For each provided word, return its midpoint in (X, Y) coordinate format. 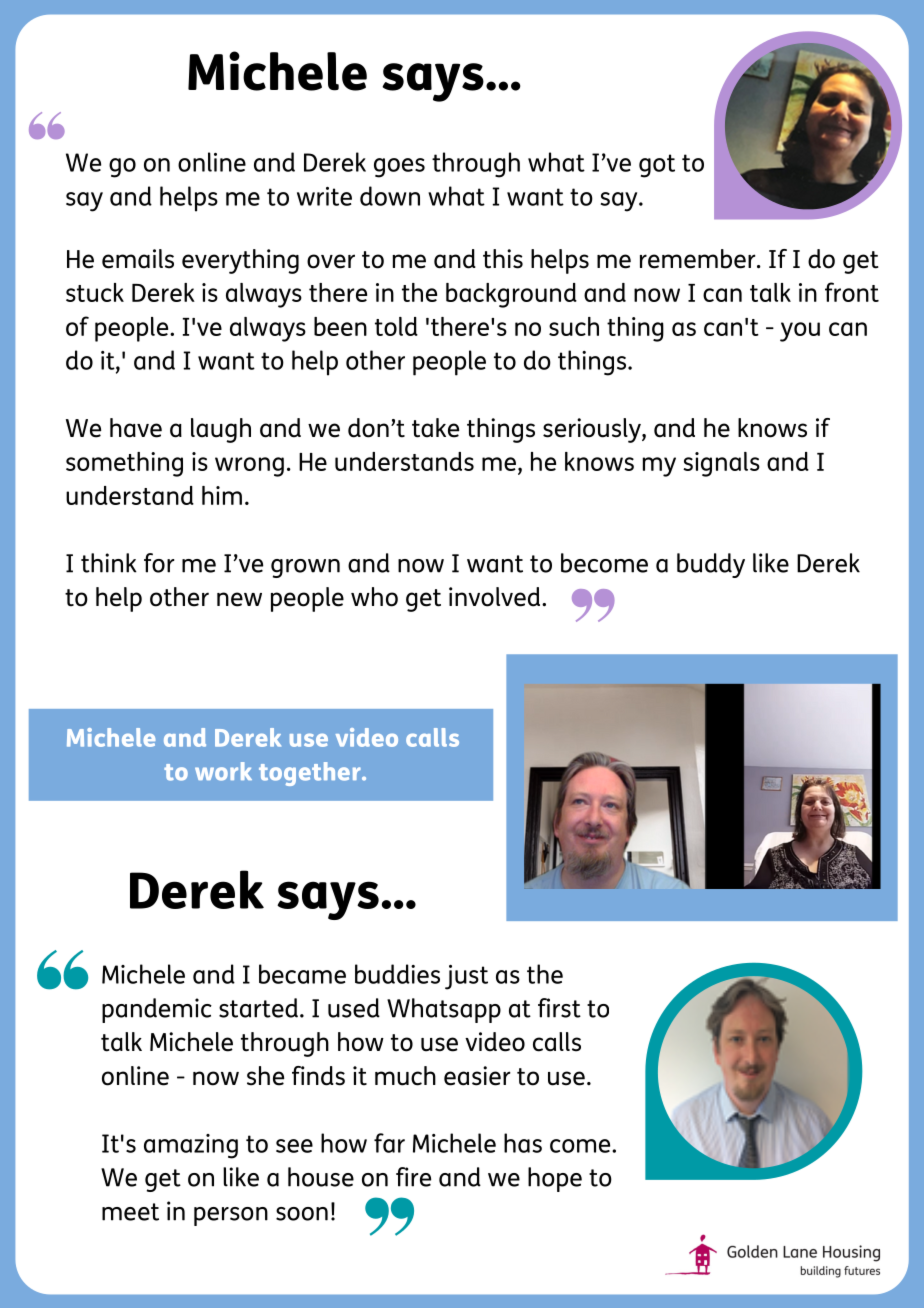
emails (138, 259)
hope (555, 1179)
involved (496, 597)
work (223, 771)
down (390, 196)
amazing (191, 1146)
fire (413, 1177)
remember (699, 259)
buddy (711, 565)
